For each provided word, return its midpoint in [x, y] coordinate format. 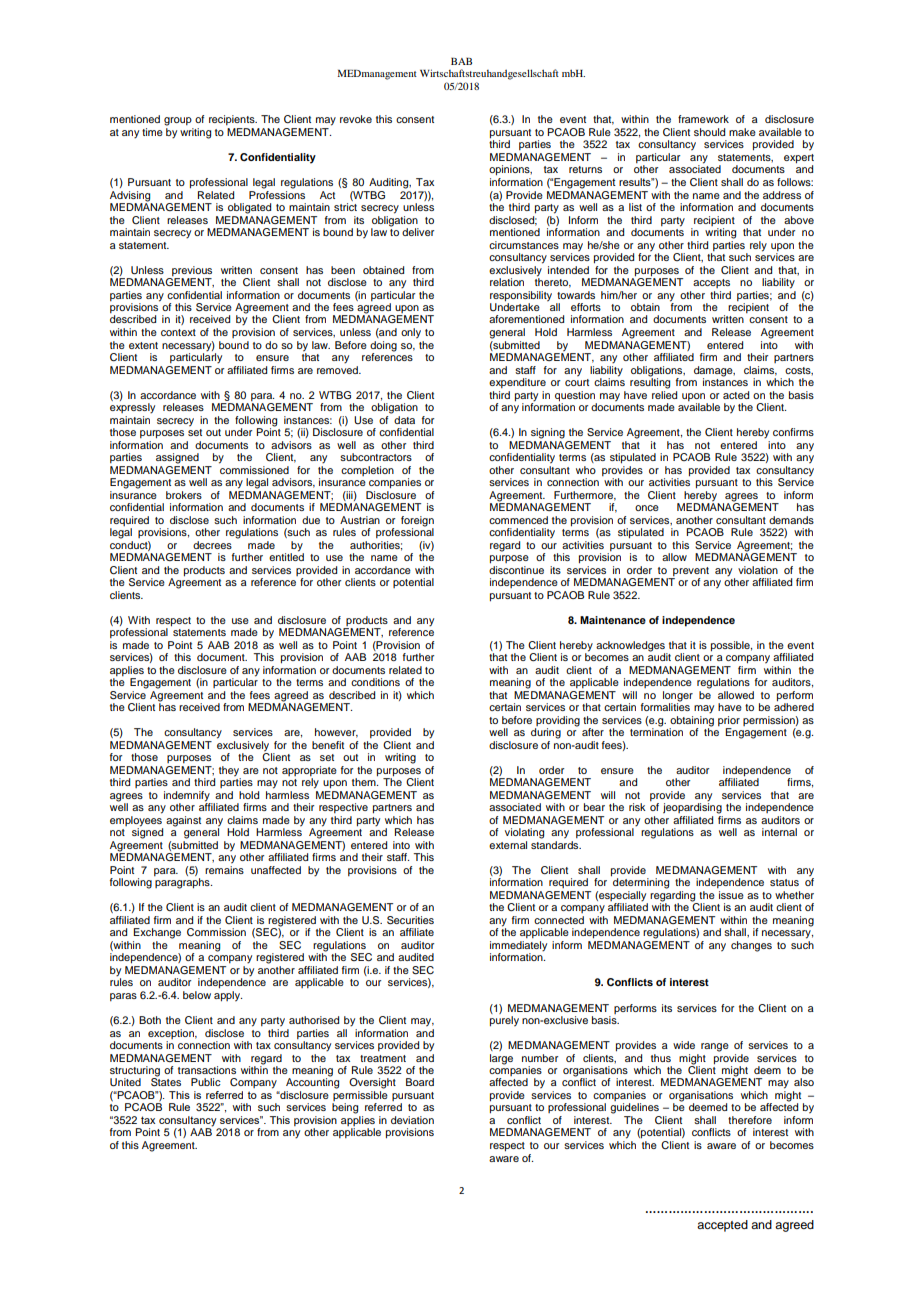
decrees [212, 545]
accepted [722, 1226]
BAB [461, 61]
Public [206, 1082]
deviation [412, 1120]
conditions [375, 682]
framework [703, 119]
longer [678, 697]
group [178, 121]
